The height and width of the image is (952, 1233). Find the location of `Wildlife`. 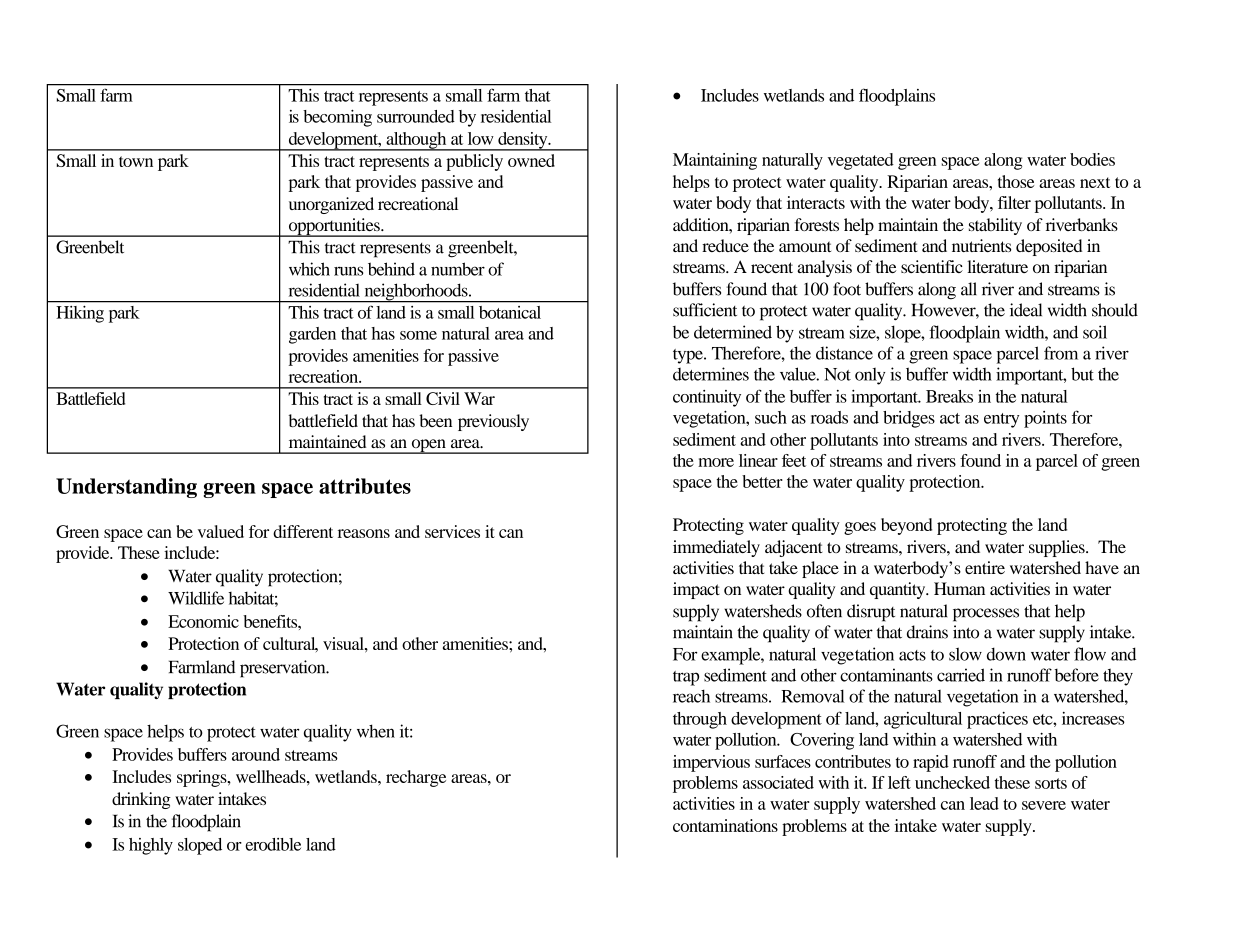

Wildlife is located at coordinates (196, 598).
